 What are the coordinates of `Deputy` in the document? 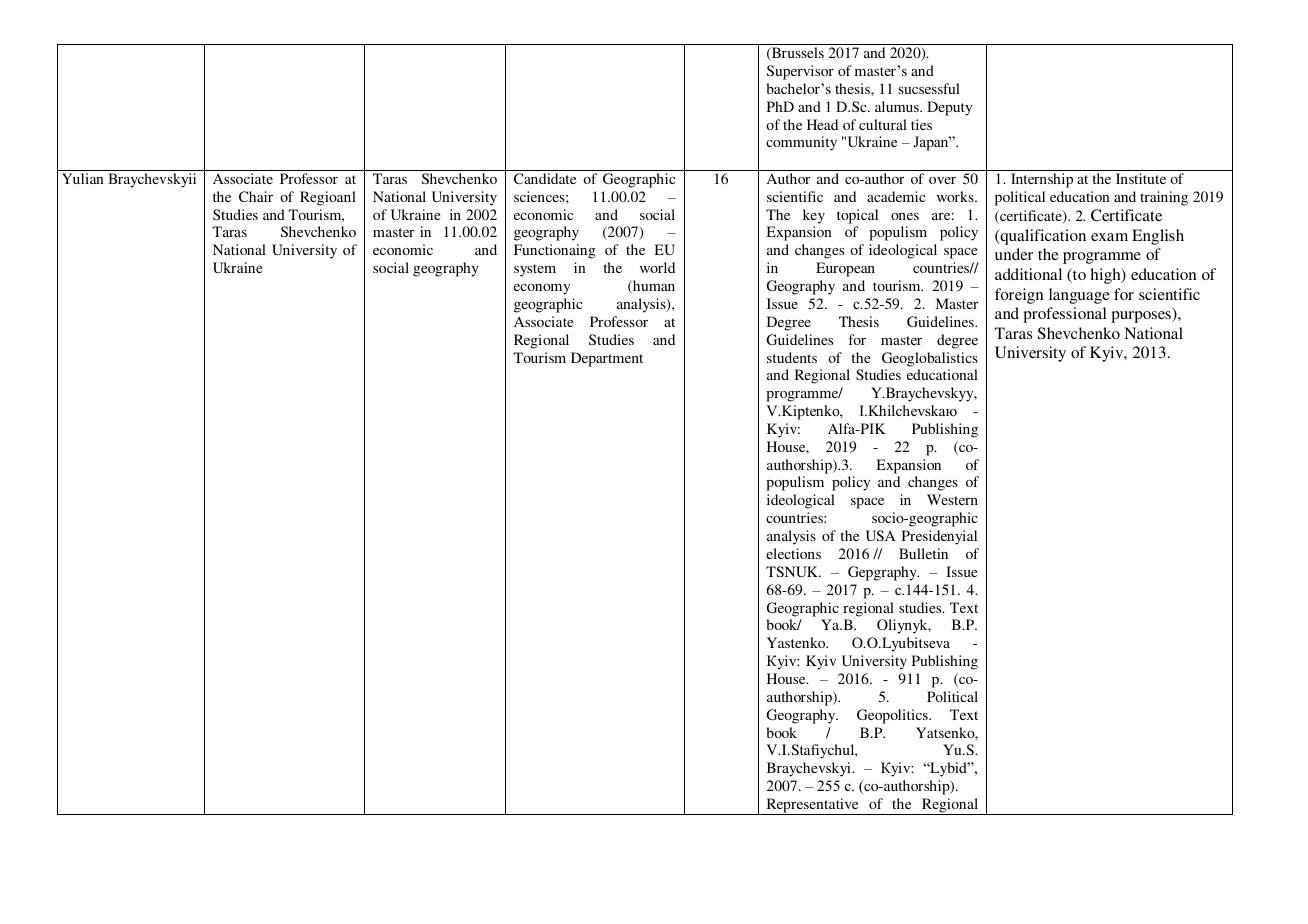 It's located at (949, 108).
